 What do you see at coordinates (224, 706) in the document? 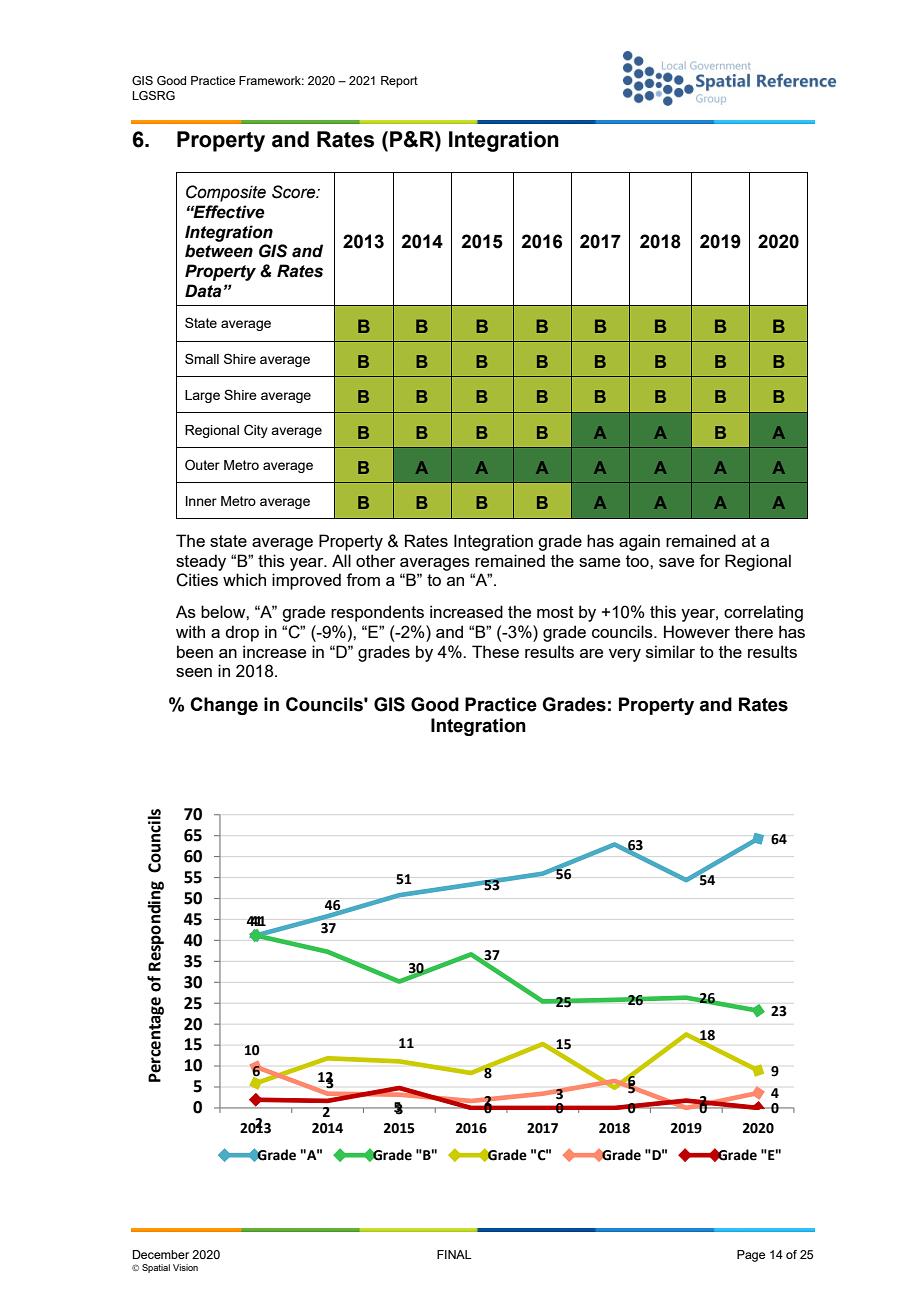
I see `Change` at bounding box center [224, 706].
